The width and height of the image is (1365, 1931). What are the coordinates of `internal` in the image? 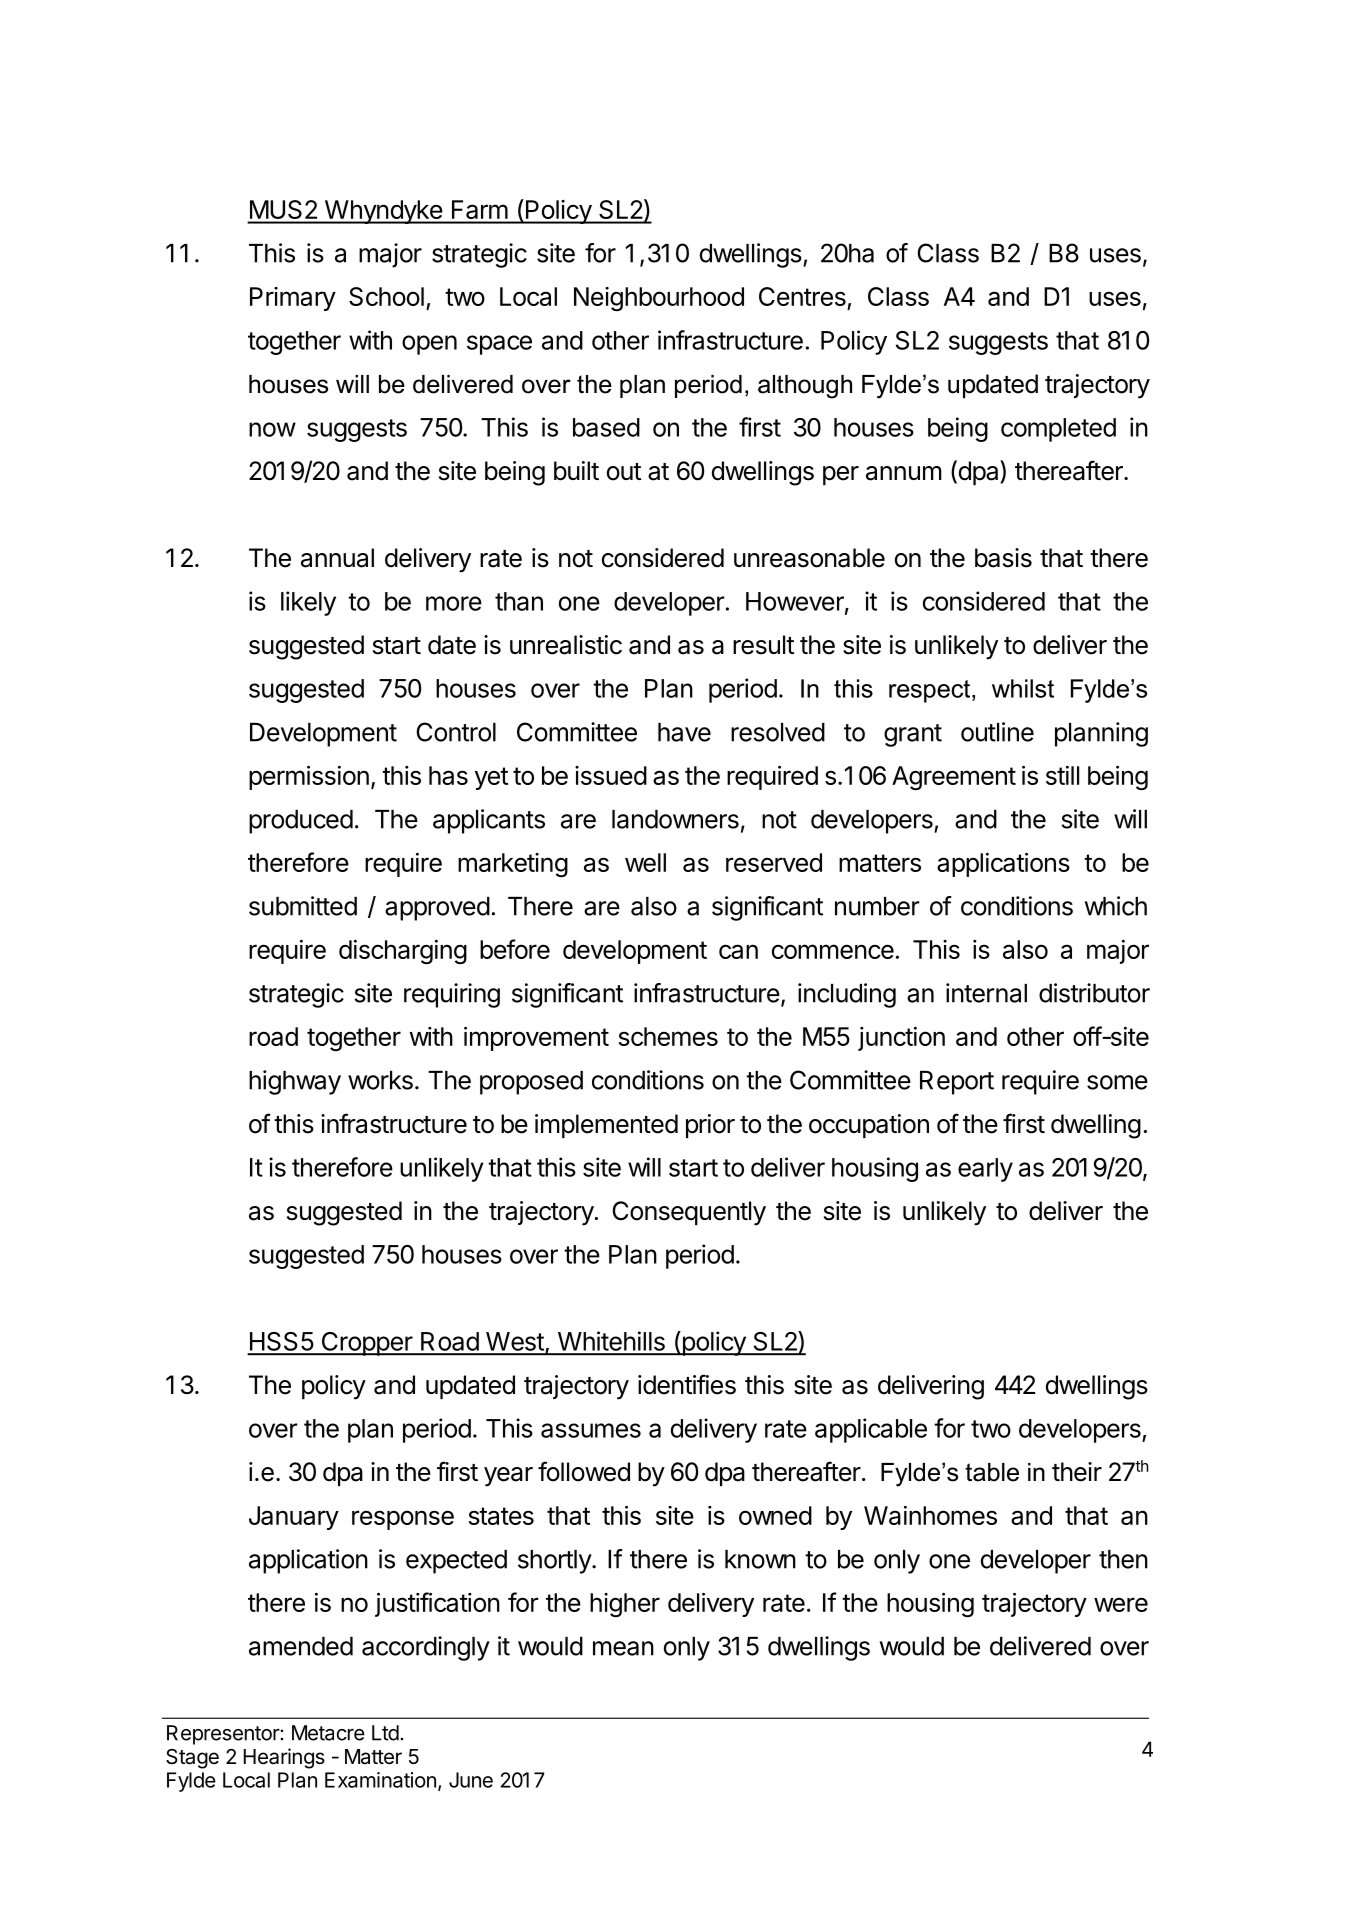 It's located at (986, 993).
